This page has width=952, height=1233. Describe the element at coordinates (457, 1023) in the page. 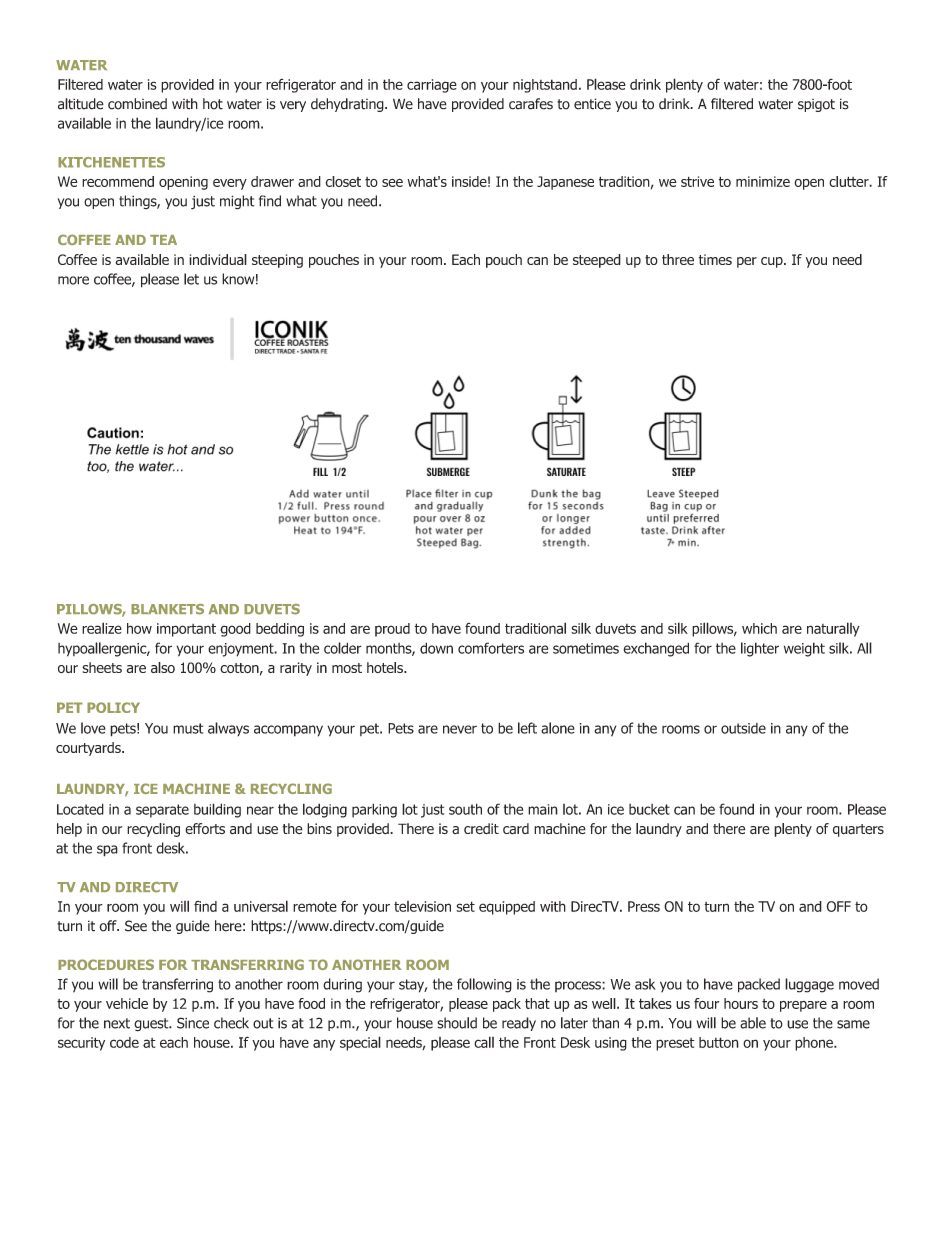

I see `should` at that location.
